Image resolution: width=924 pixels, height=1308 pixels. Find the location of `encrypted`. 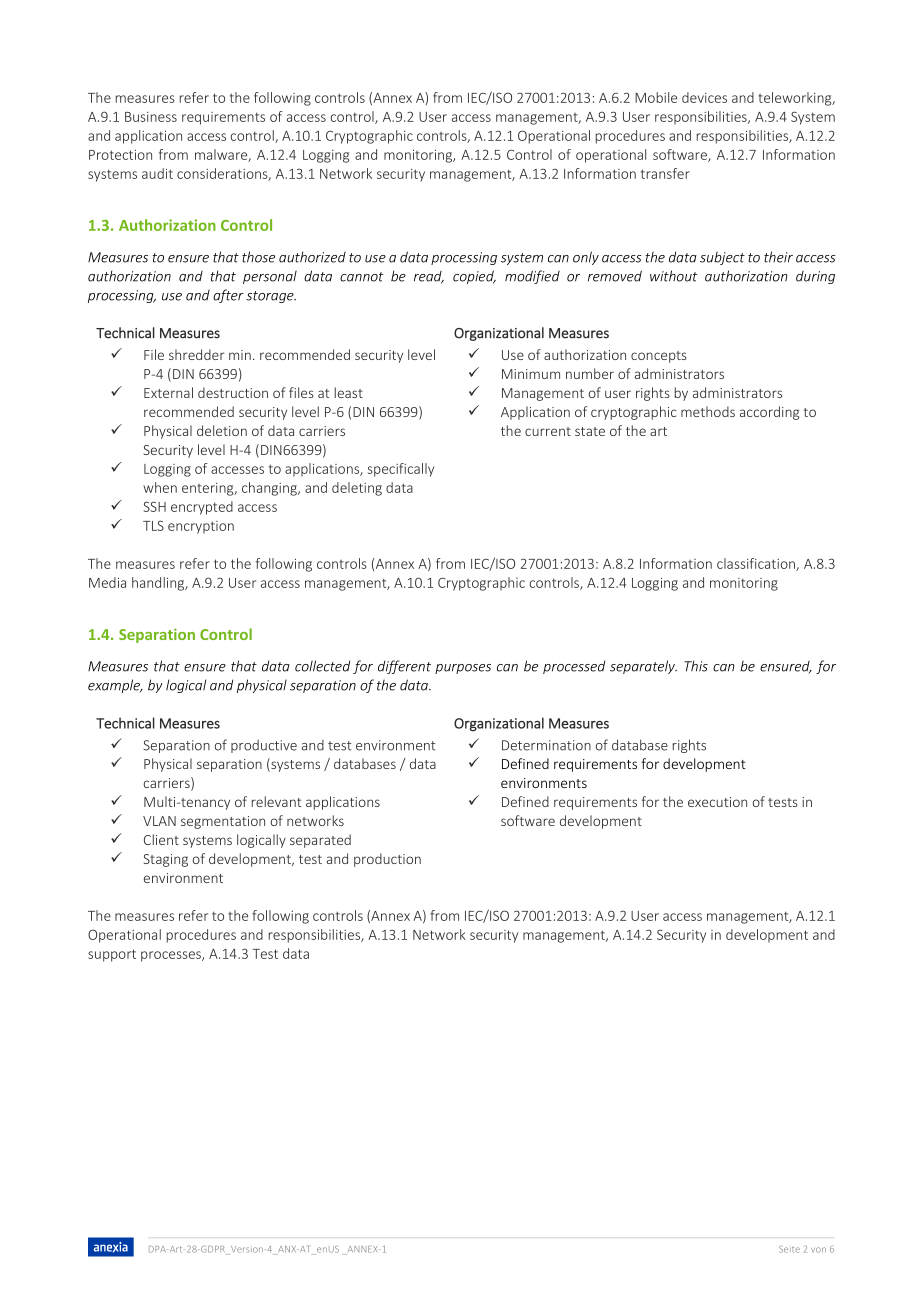

encrypted is located at coordinates (202, 508).
